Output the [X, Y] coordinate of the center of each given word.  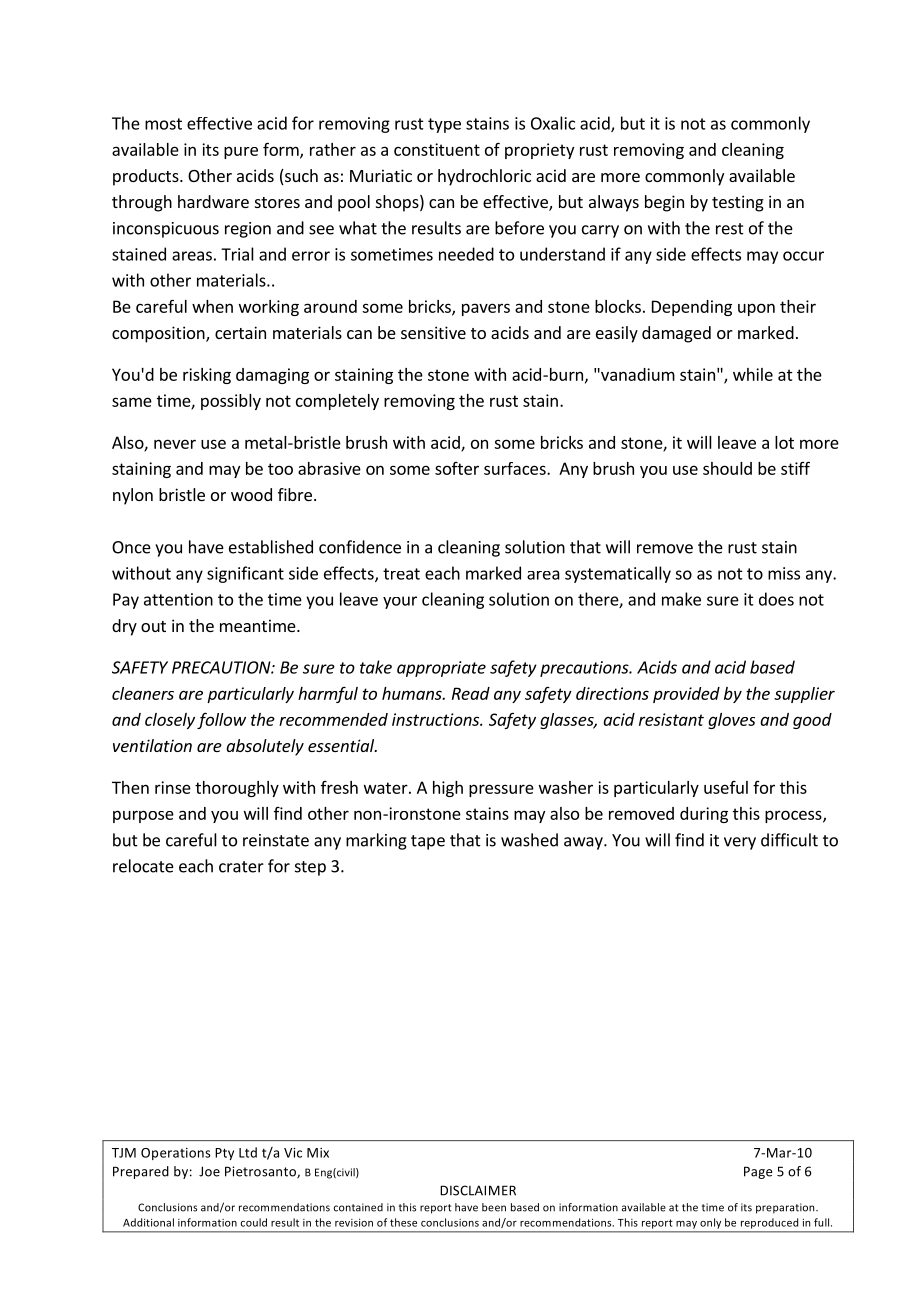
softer [457, 468]
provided [686, 695]
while [753, 374]
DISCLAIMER [478, 1190]
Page [758, 1172]
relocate [143, 866]
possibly [231, 402]
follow [221, 720]
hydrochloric [484, 177]
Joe [209, 1171]
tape [428, 842]
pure [241, 153]
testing [738, 203]
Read [471, 693]
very [740, 843]
